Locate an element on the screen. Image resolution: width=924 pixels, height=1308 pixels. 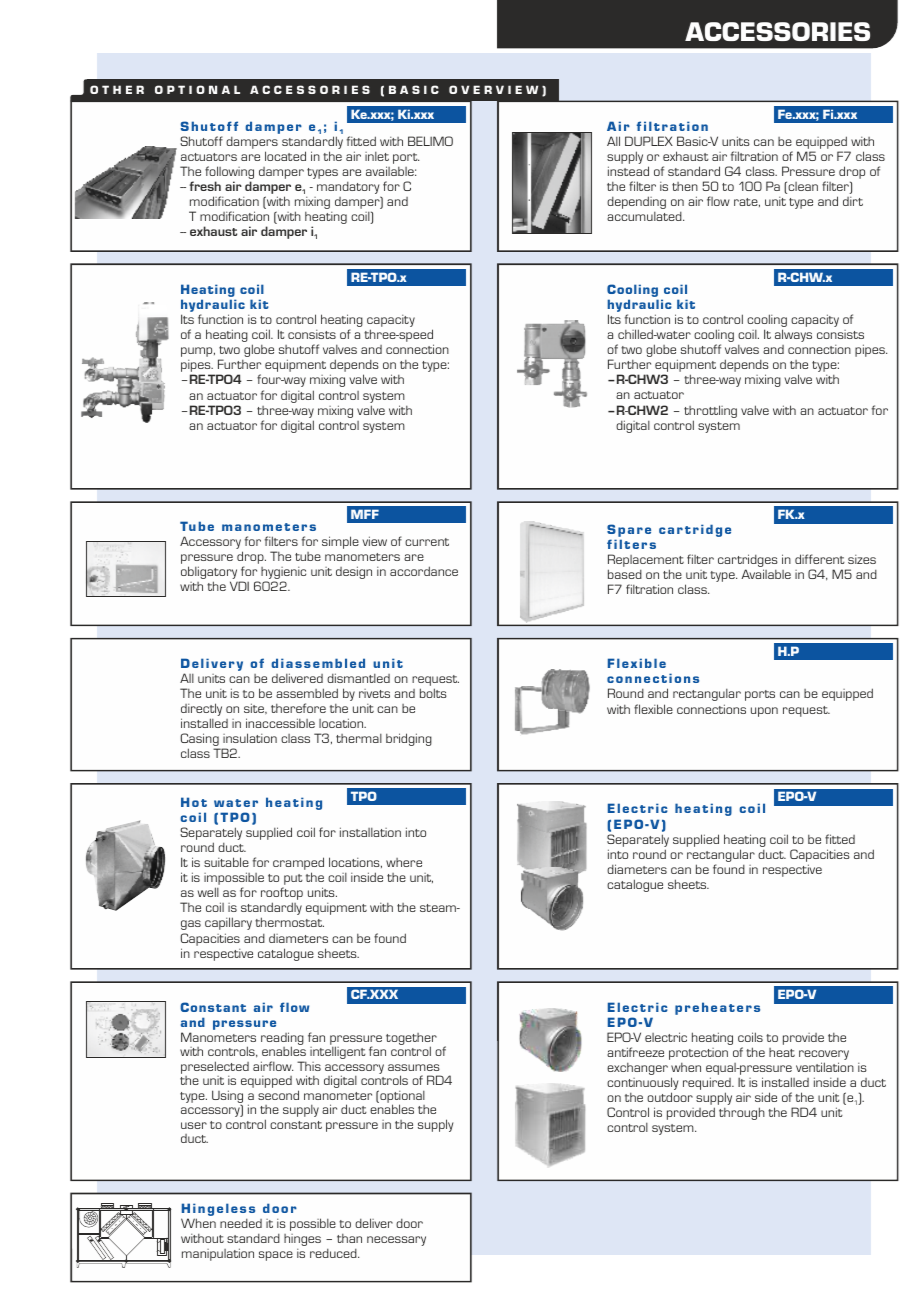
where is located at coordinates (404, 862).
